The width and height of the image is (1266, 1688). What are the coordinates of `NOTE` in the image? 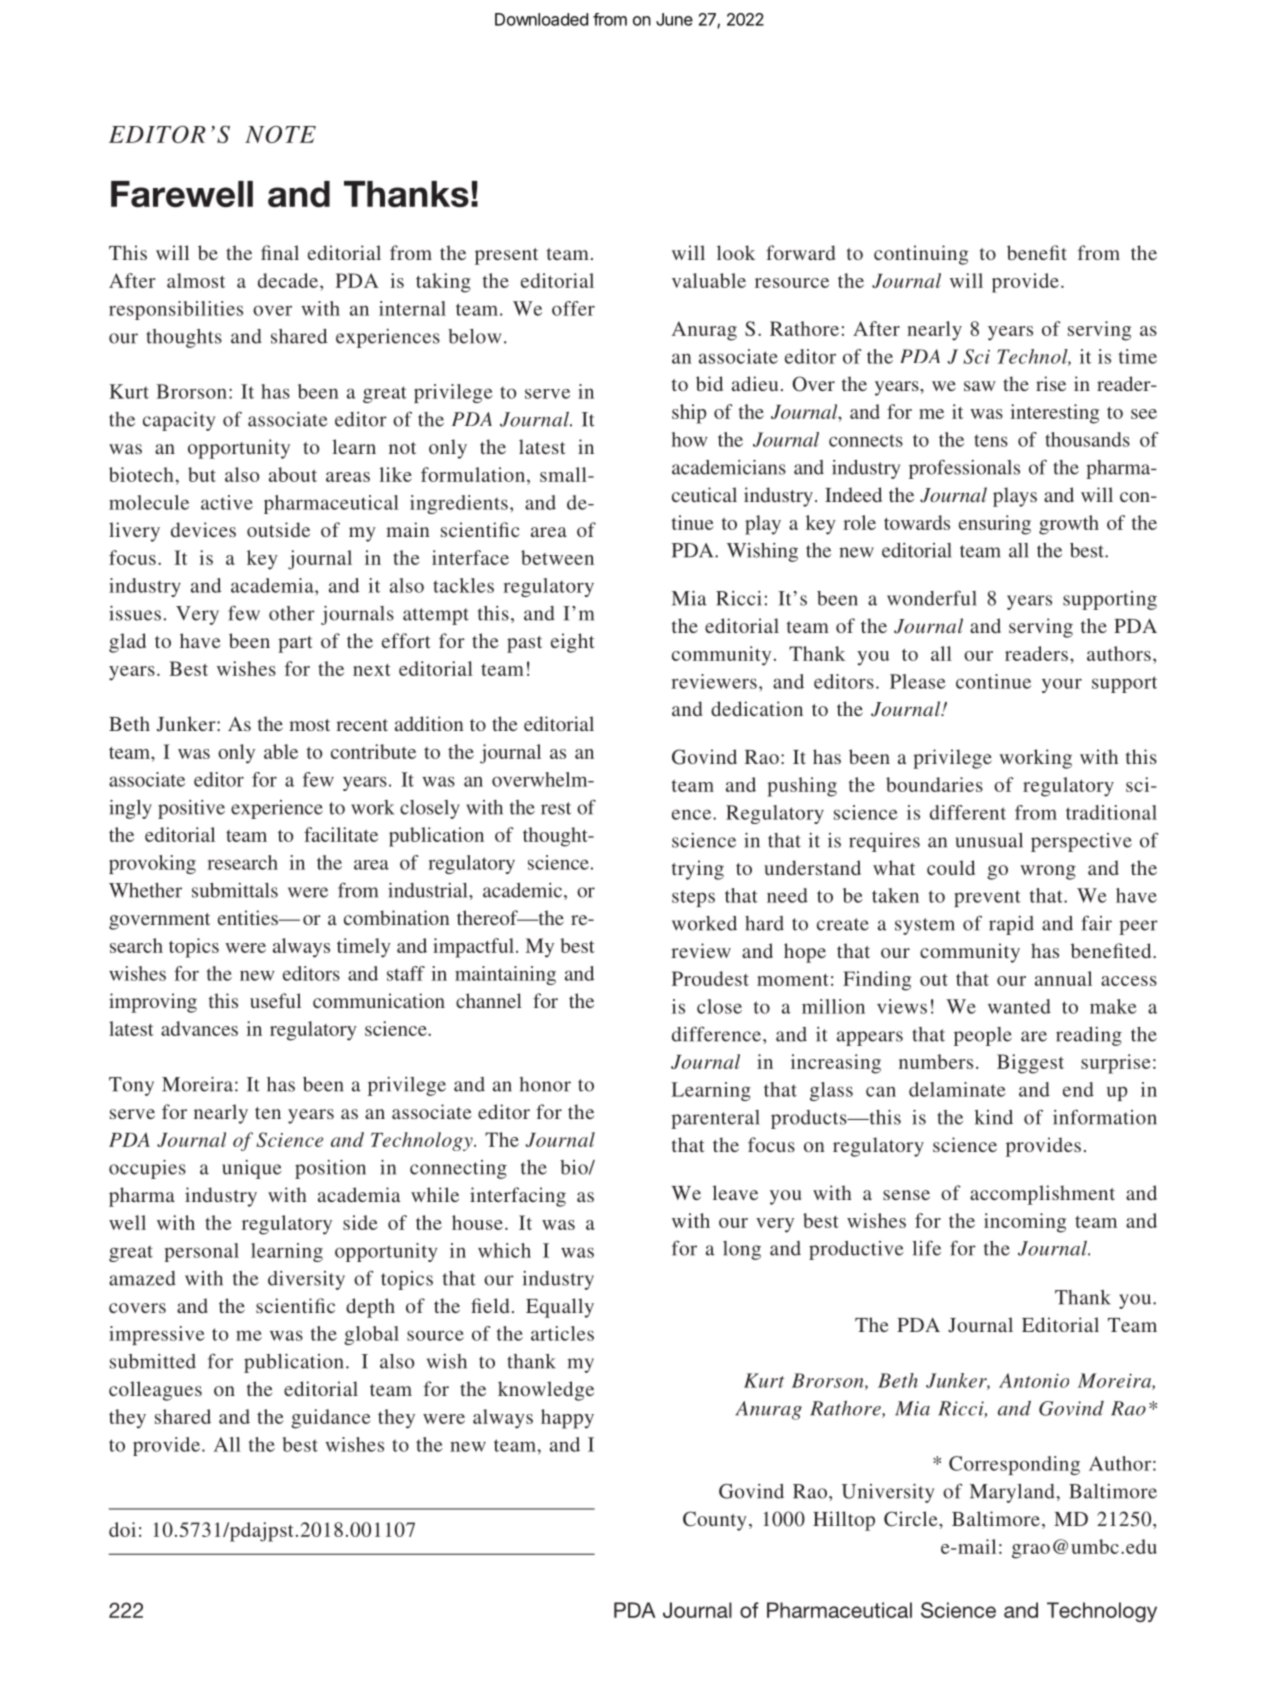 It's located at (280, 134).
